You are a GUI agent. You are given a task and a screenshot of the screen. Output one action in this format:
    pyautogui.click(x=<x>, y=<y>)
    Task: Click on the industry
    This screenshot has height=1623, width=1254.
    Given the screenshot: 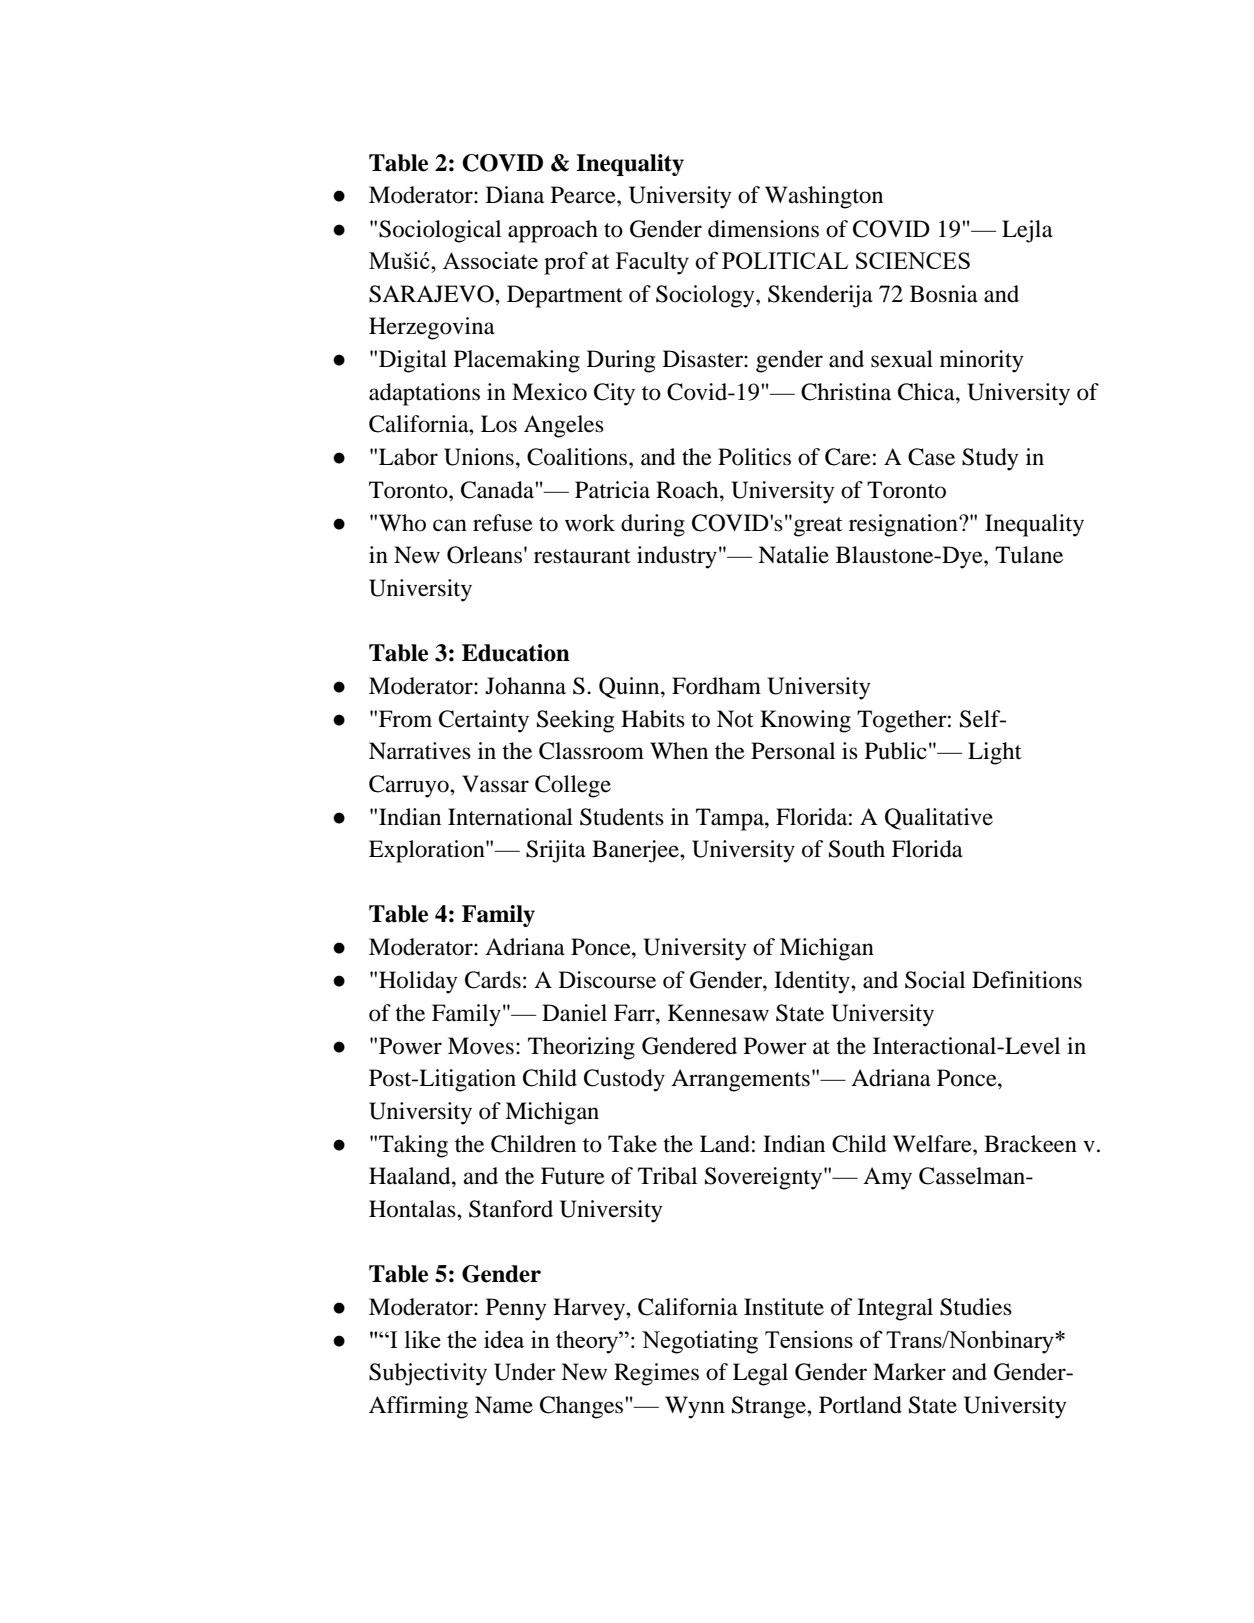 What is the action you would take?
    pyautogui.click(x=677, y=557)
